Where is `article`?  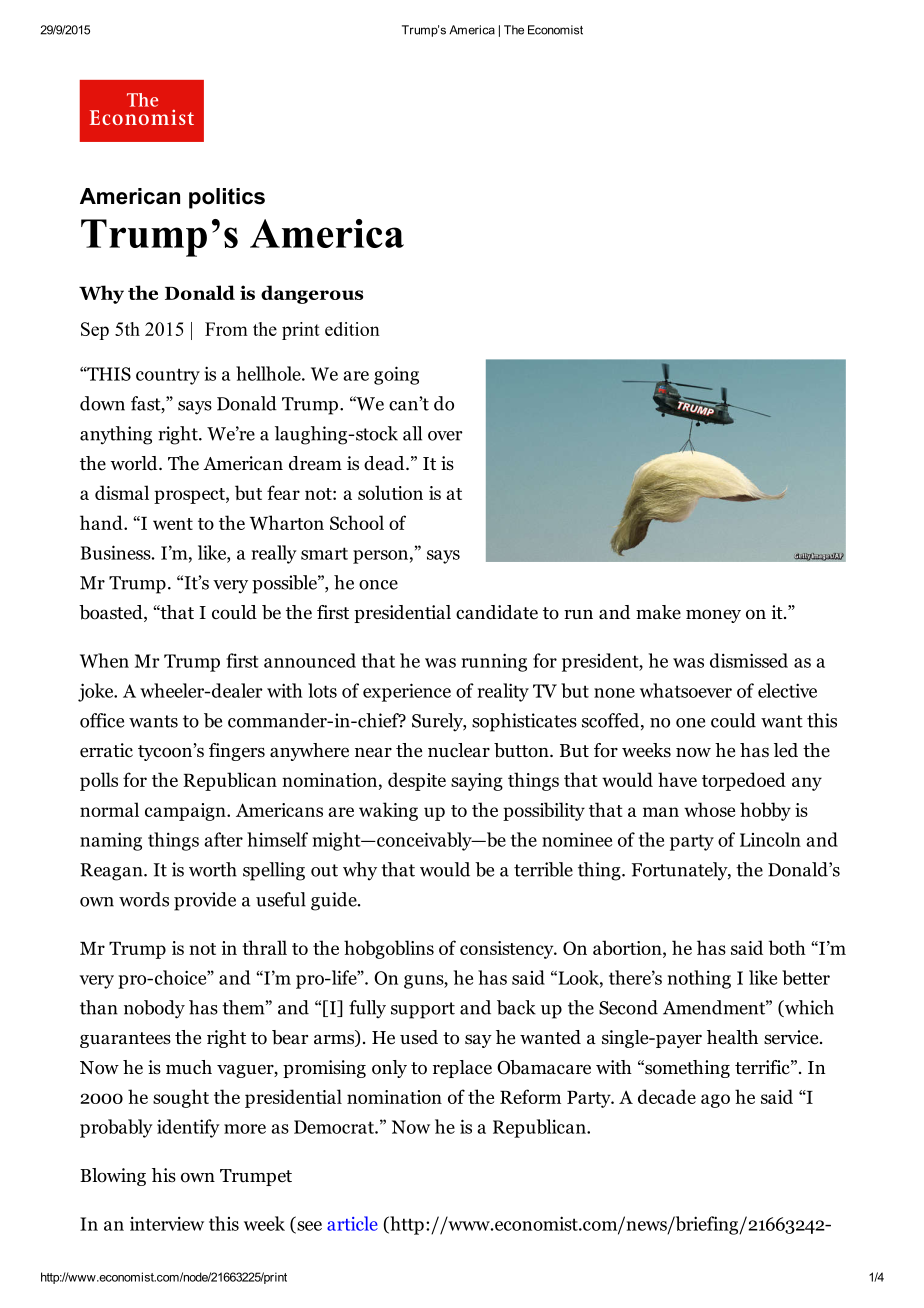
article is located at coordinates (352, 1223).
